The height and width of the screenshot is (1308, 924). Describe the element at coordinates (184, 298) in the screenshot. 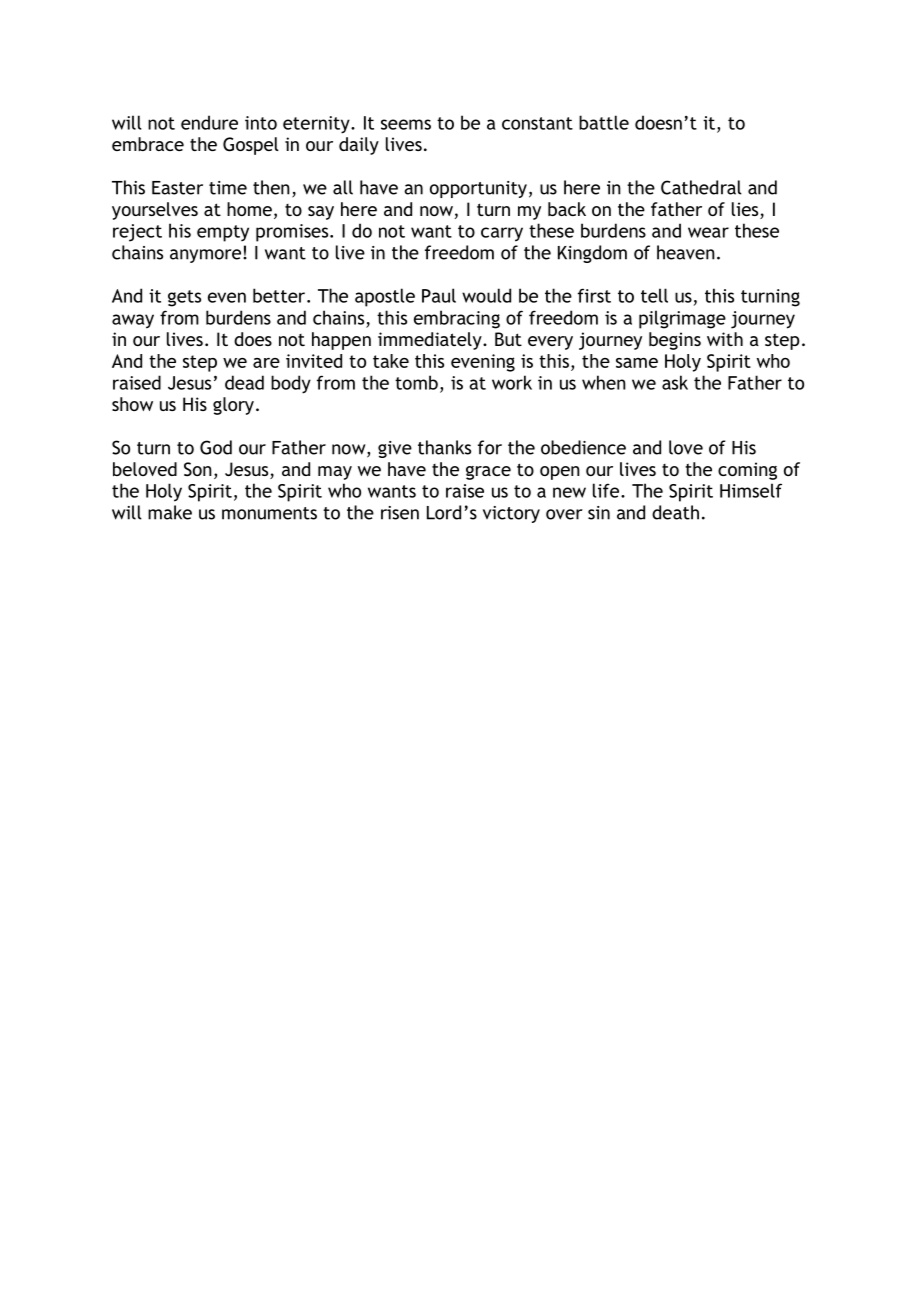

I see `gets` at that location.
